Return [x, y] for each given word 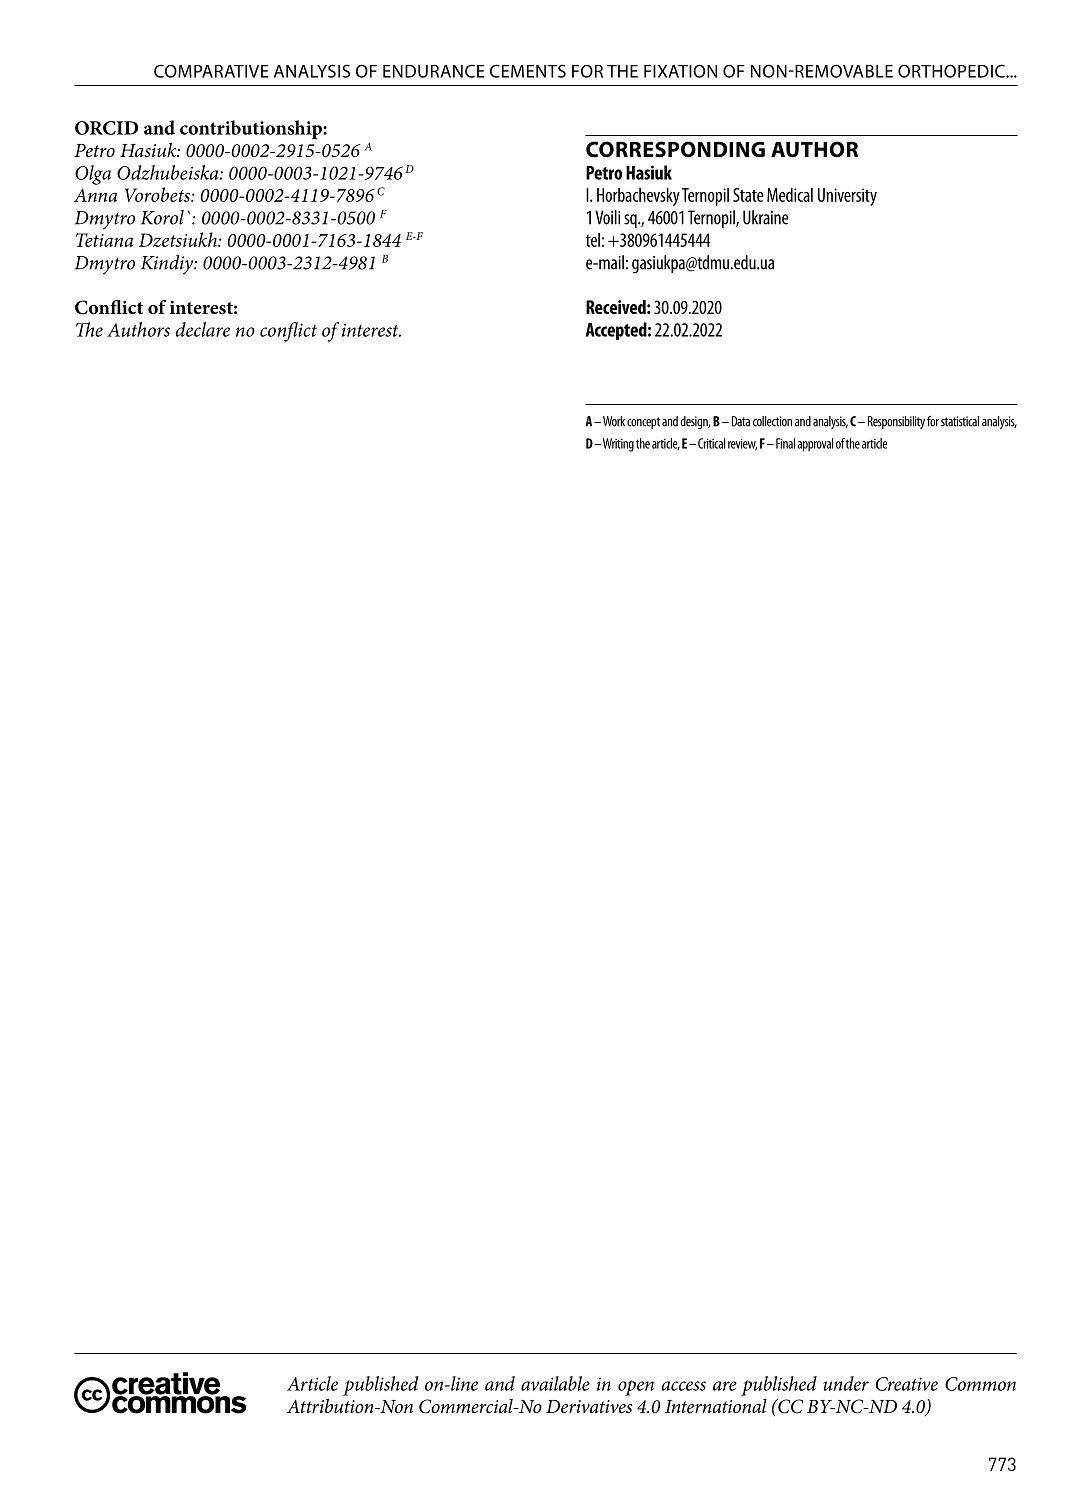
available [555, 1383]
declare [203, 329]
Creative [907, 1384]
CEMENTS [528, 71]
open [636, 1388]
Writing [617, 445]
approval [815, 445]
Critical [712, 443]
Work [614, 421]
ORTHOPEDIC [952, 71]
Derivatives [589, 1407]
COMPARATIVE [211, 71]
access [683, 1386]
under [846, 1383]
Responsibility [896, 422]
